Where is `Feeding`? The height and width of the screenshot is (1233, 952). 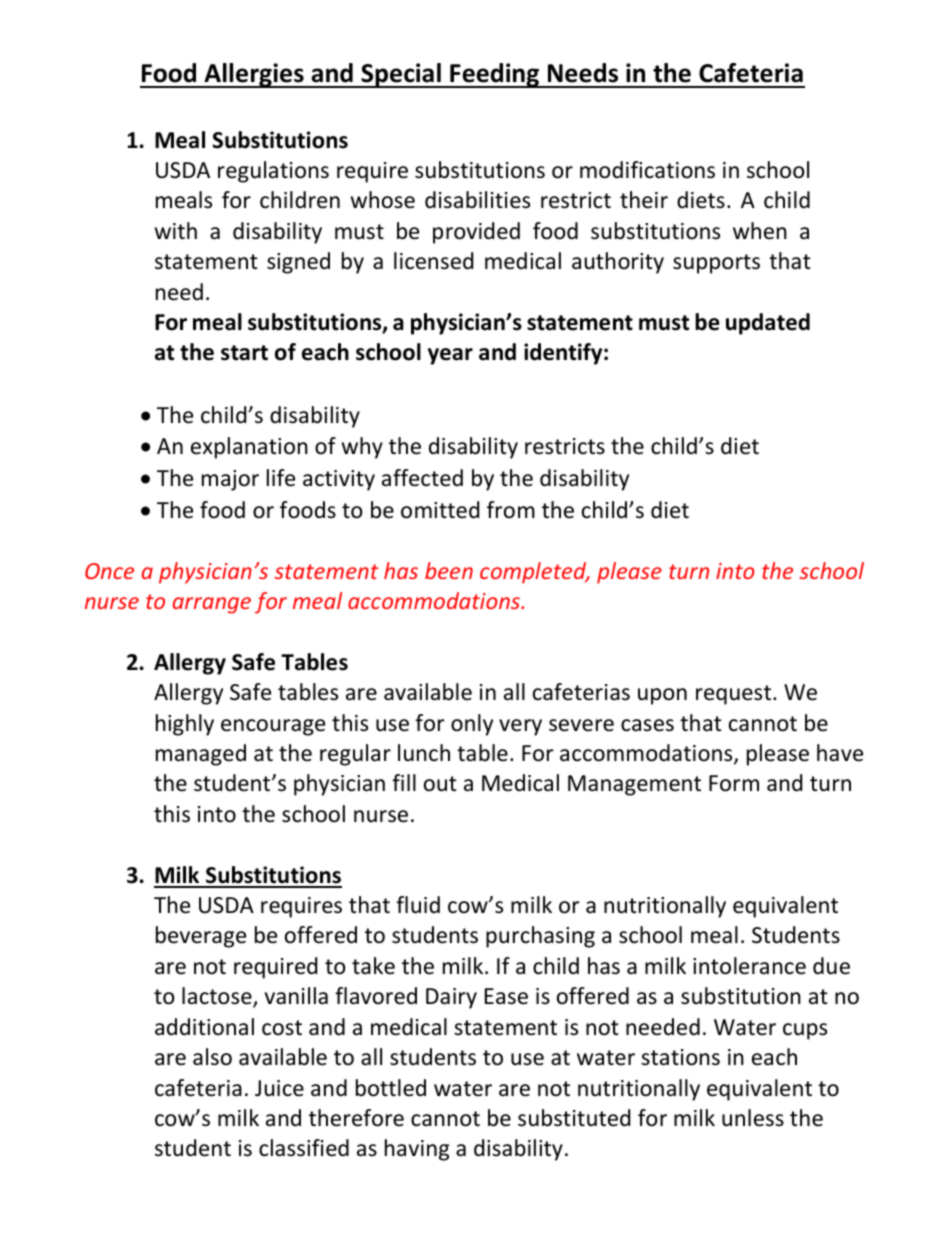
Feeding is located at coordinates (495, 75).
